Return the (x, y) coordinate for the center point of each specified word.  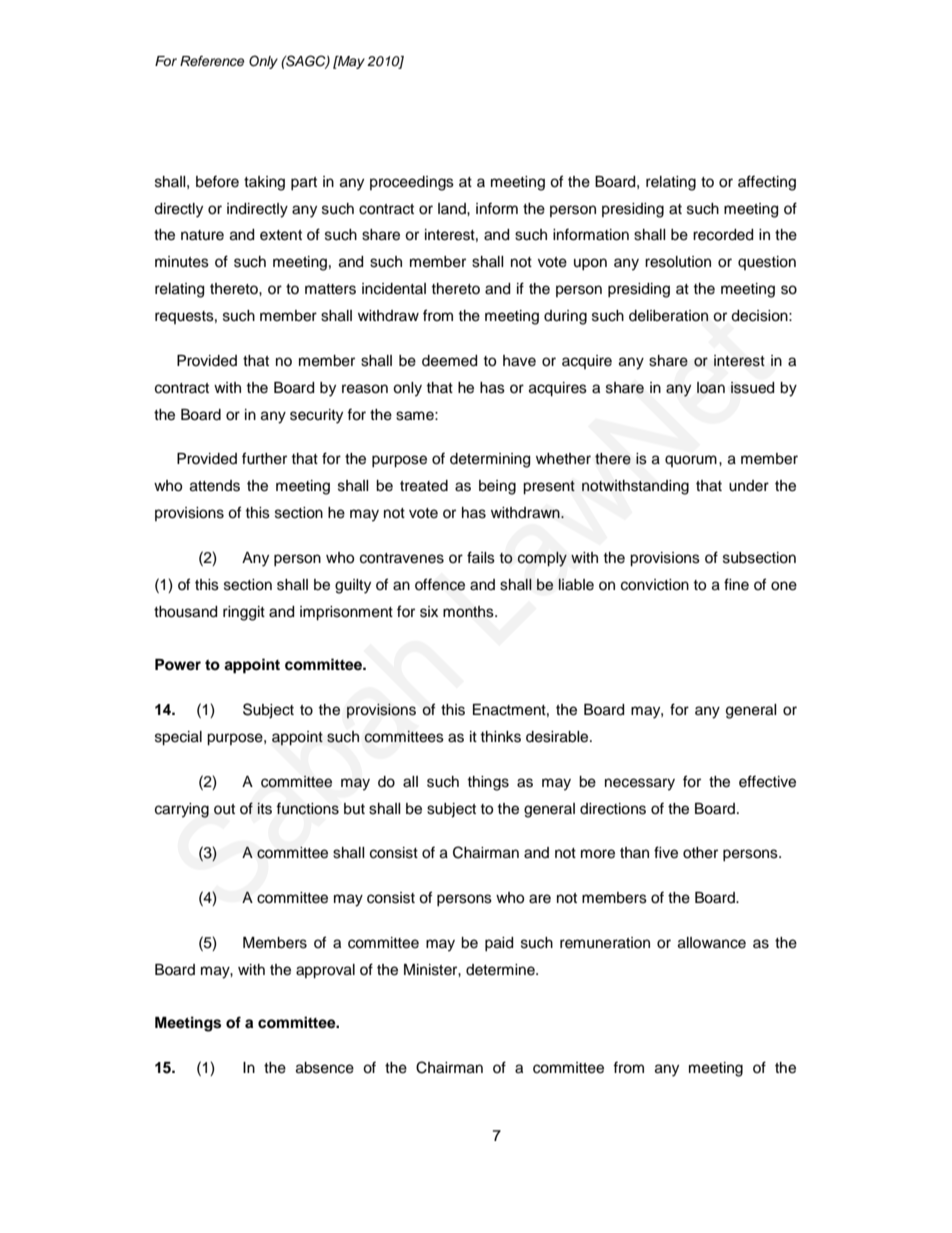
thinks (500, 737)
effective (767, 781)
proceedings (412, 183)
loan (711, 388)
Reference (212, 61)
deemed (449, 361)
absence (325, 1068)
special (178, 738)
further (264, 458)
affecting (767, 183)
